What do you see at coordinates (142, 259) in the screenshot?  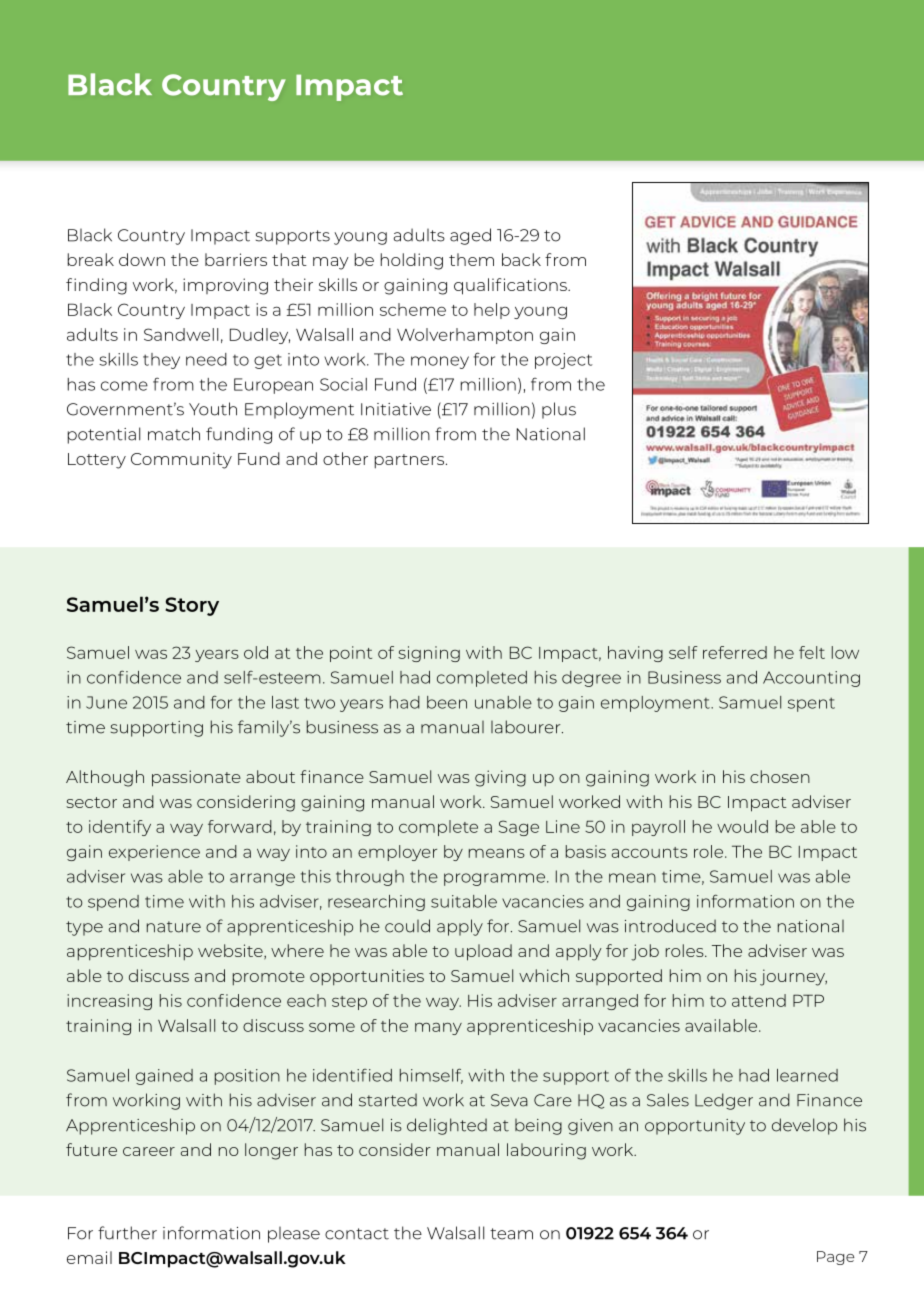 I see `down` at bounding box center [142, 259].
